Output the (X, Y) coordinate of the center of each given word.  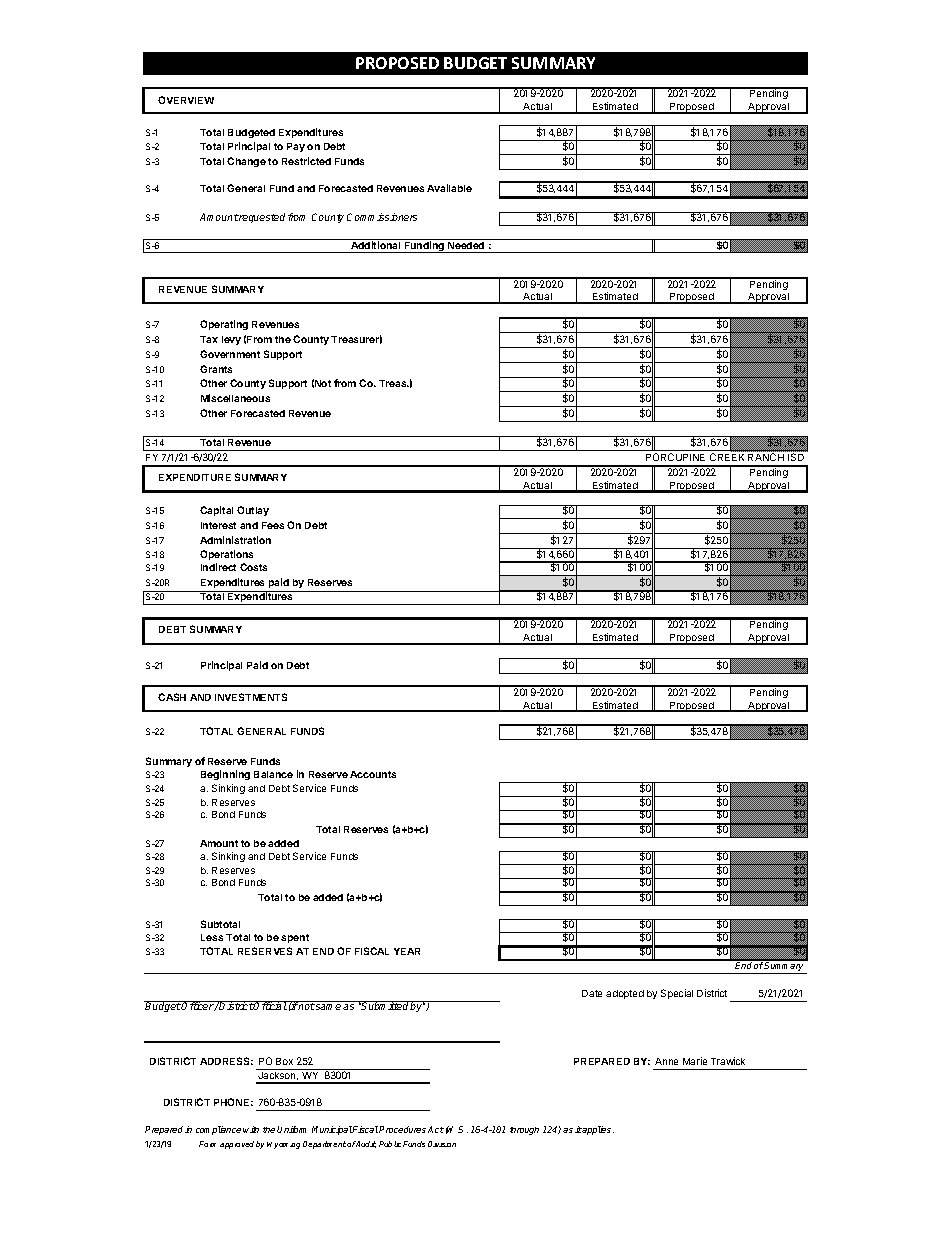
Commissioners (382, 217)
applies (598, 1130)
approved (237, 1145)
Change (246, 162)
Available (449, 188)
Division (442, 1144)
